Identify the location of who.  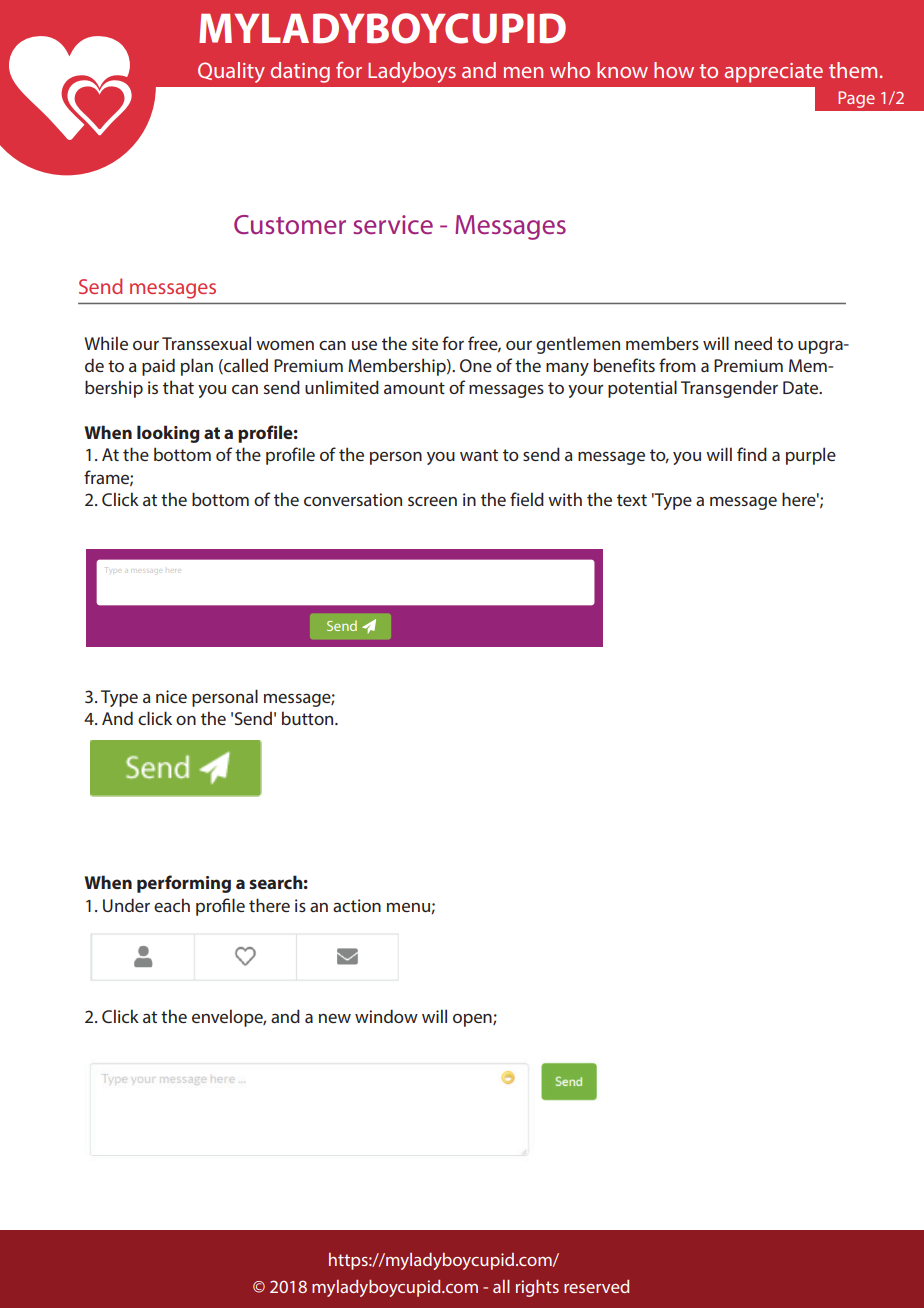
(570, 70).
